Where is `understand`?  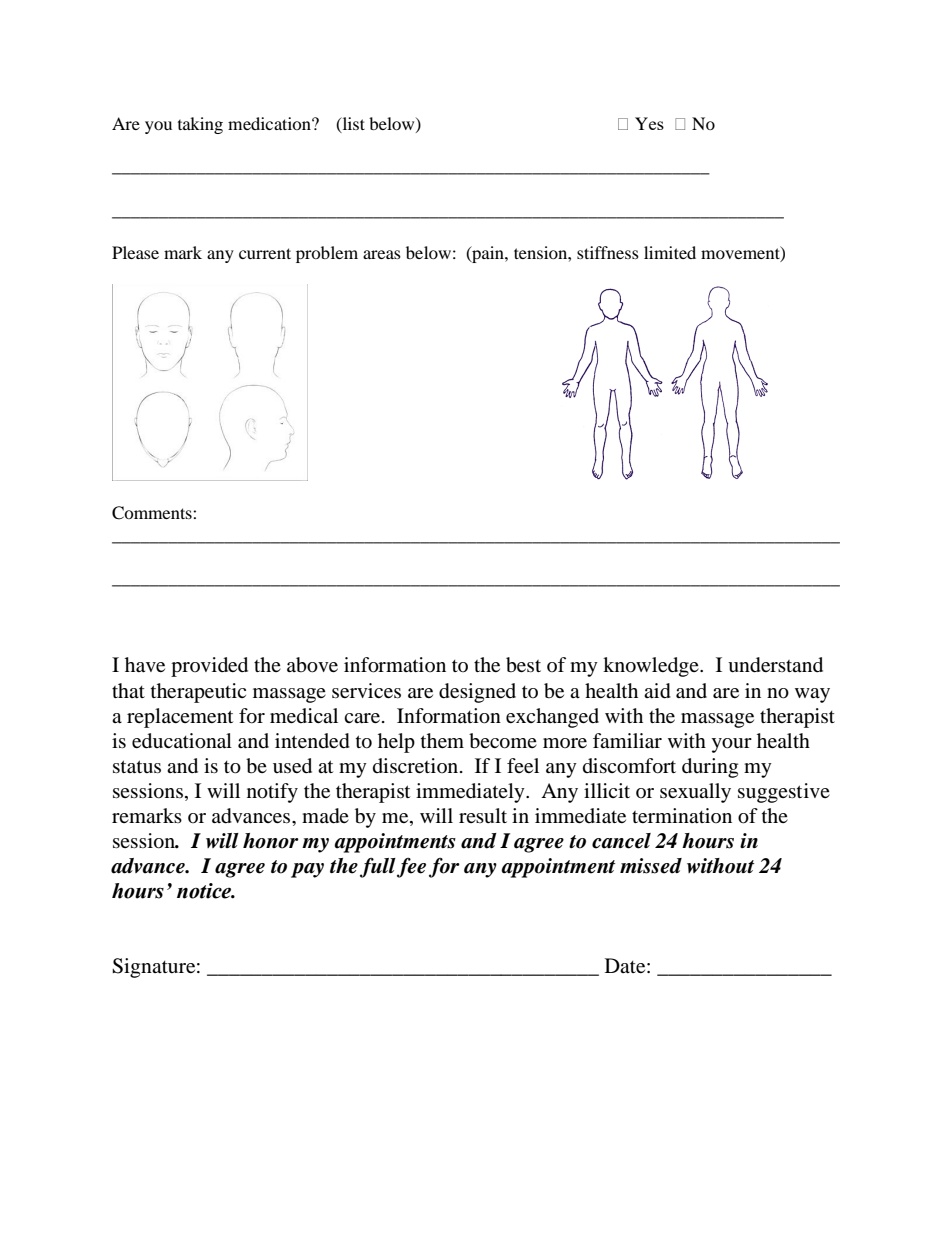 understand is located at coordinates (775, 665).
